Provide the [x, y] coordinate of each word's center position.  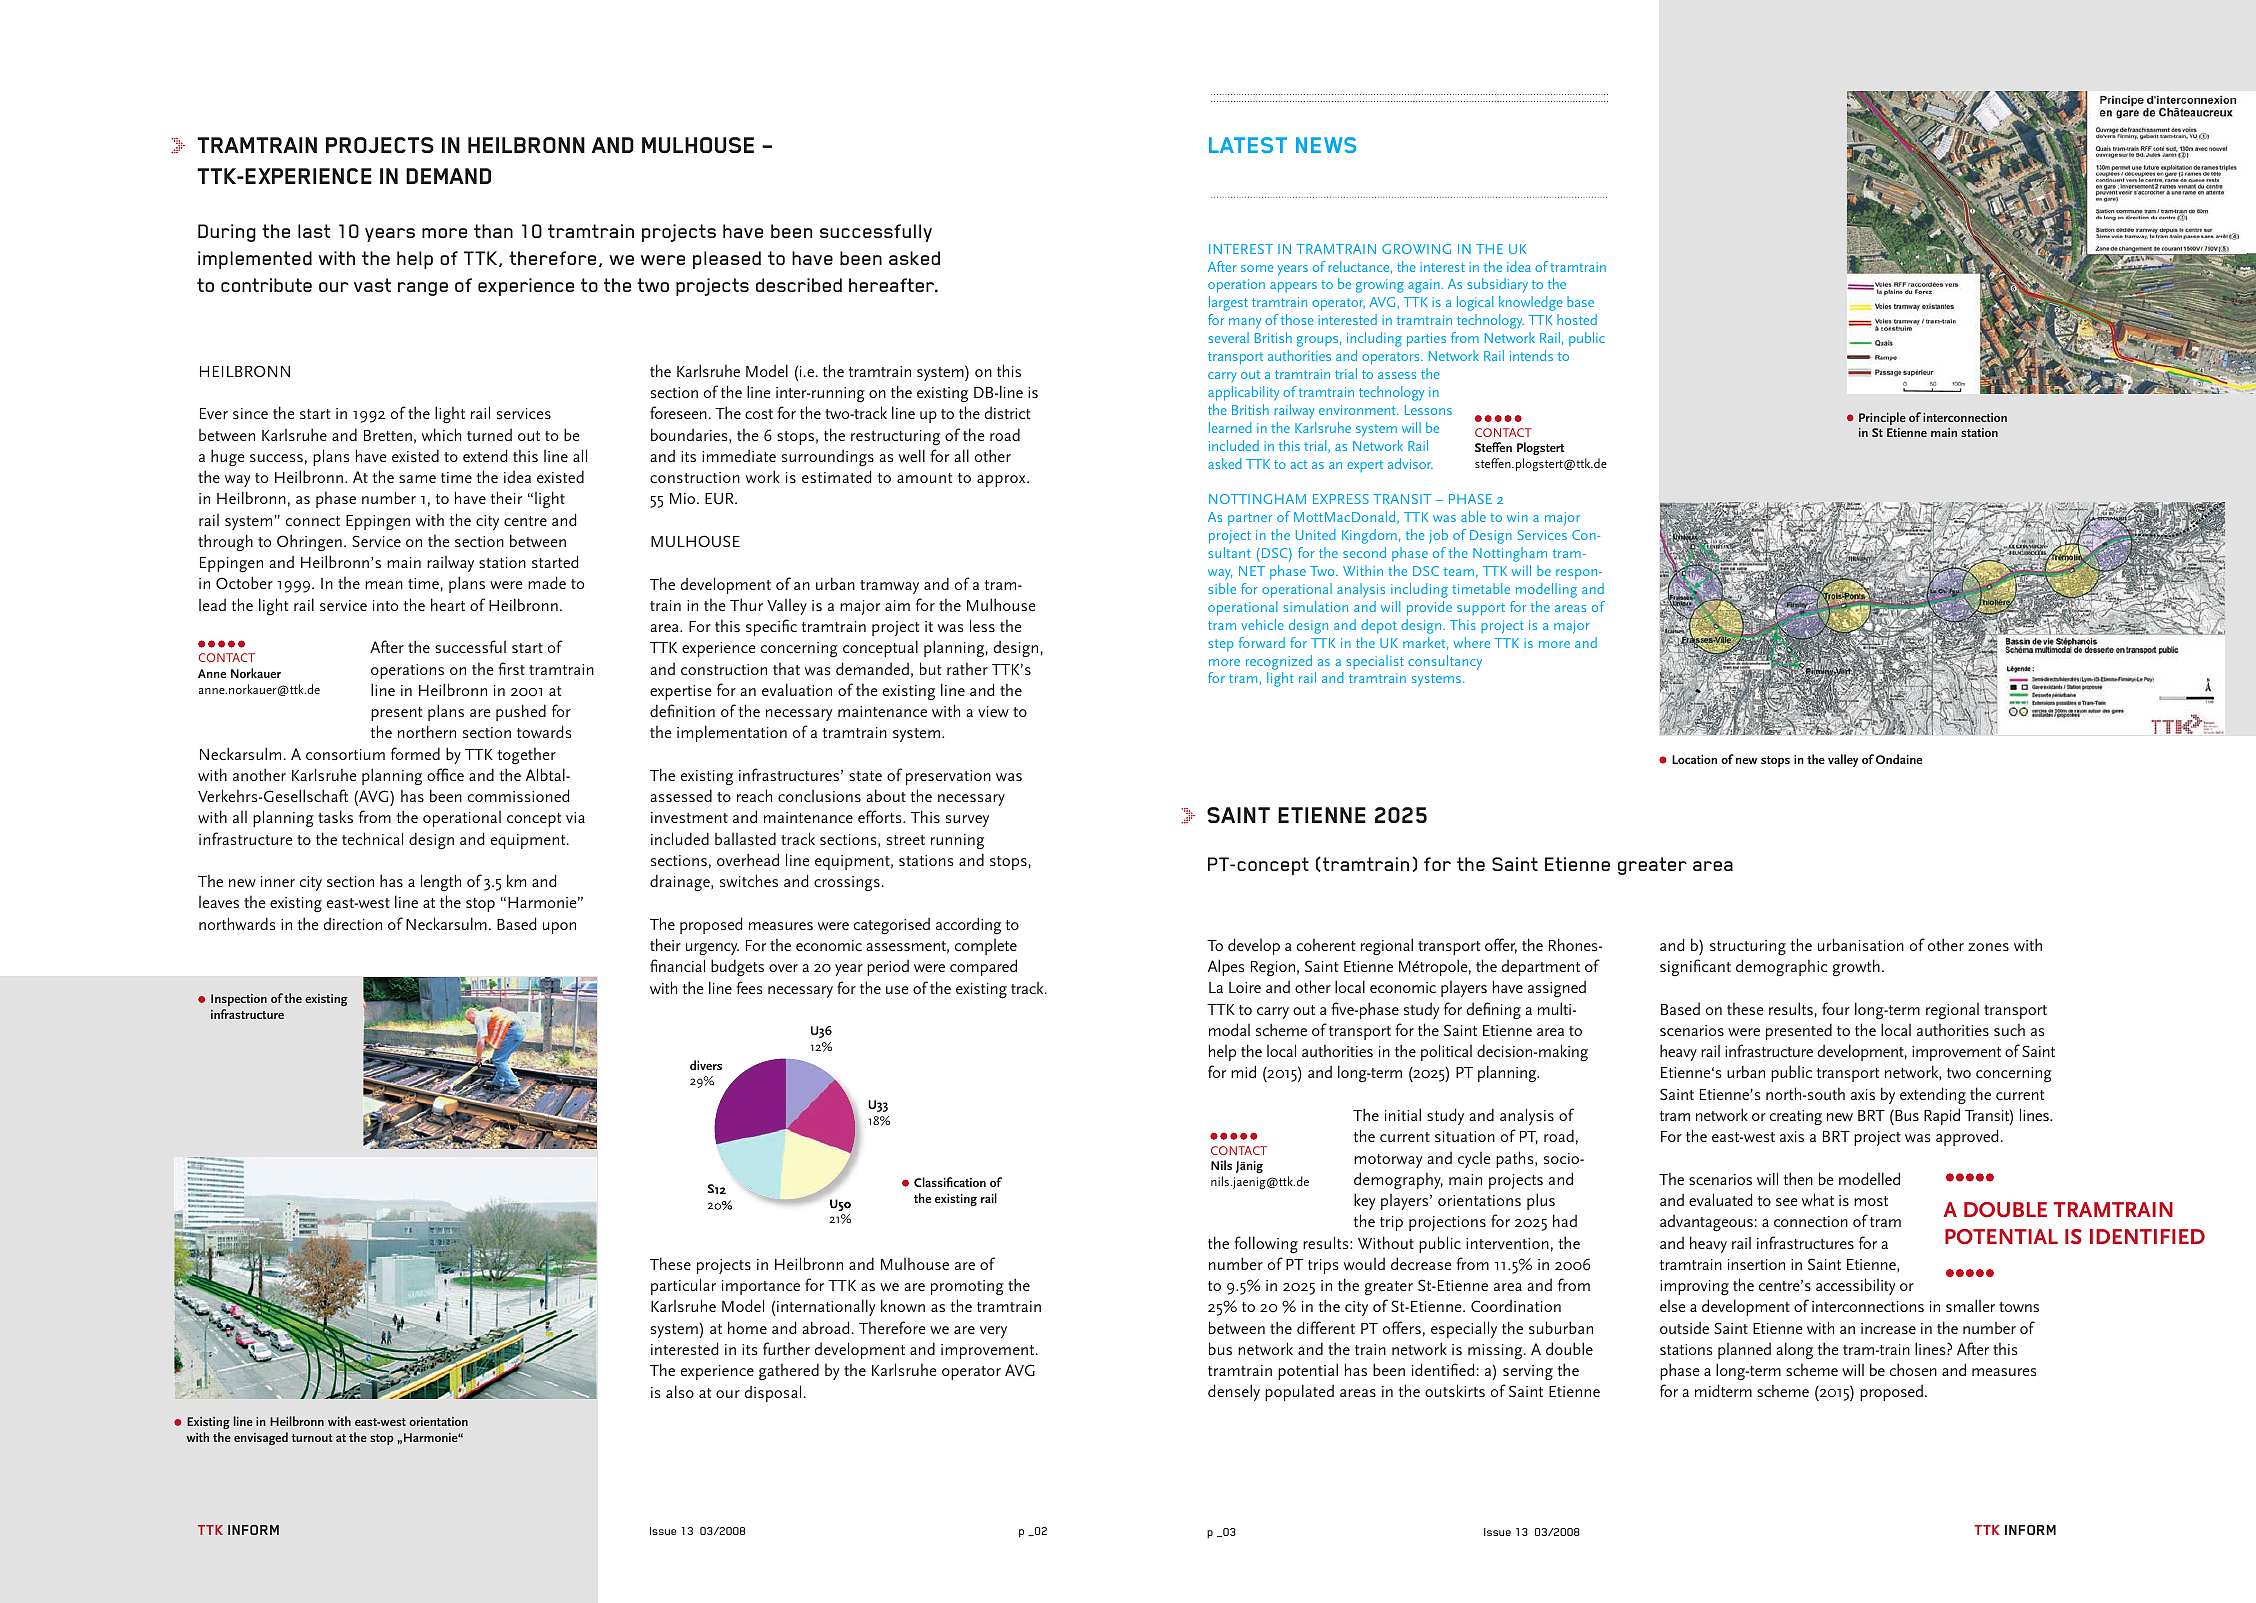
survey [967, 821]
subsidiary [1497, 285]
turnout [312, 1438]
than [493, 231]
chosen [1913, 1369]
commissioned [518, 795]
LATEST [1248, 145]
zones [1988, 947]
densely [1234, 1392]
